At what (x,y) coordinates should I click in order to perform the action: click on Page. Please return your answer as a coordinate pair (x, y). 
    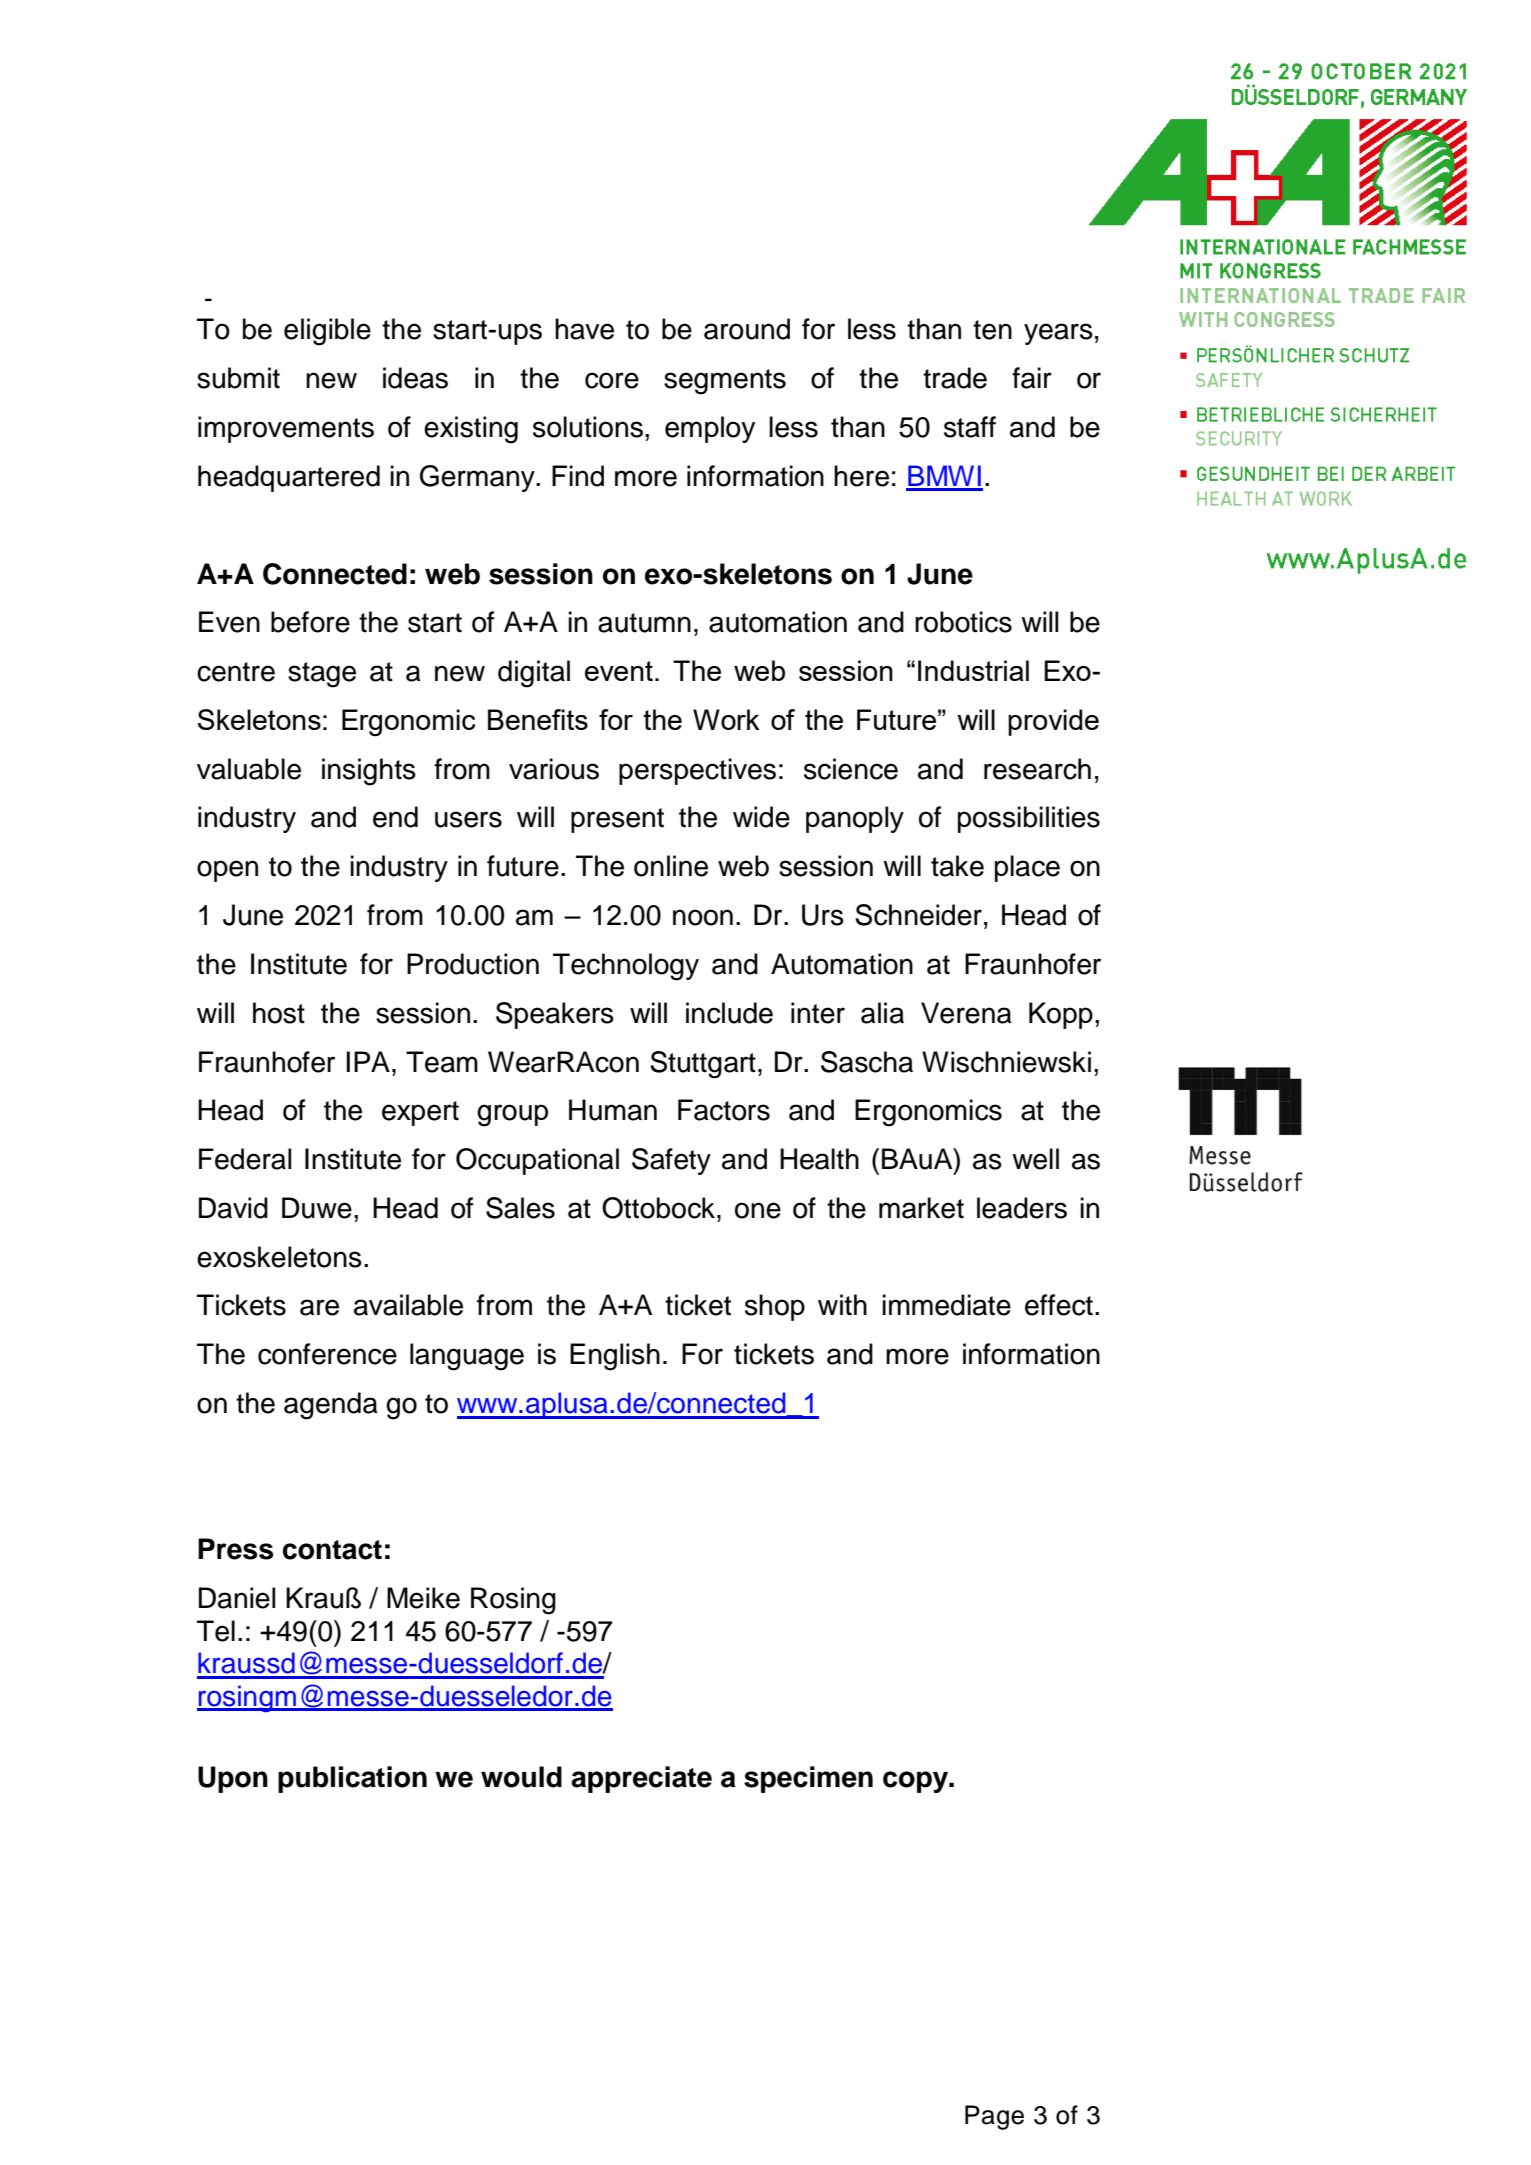
    Looking at the image, I should click on (994, 2117).
